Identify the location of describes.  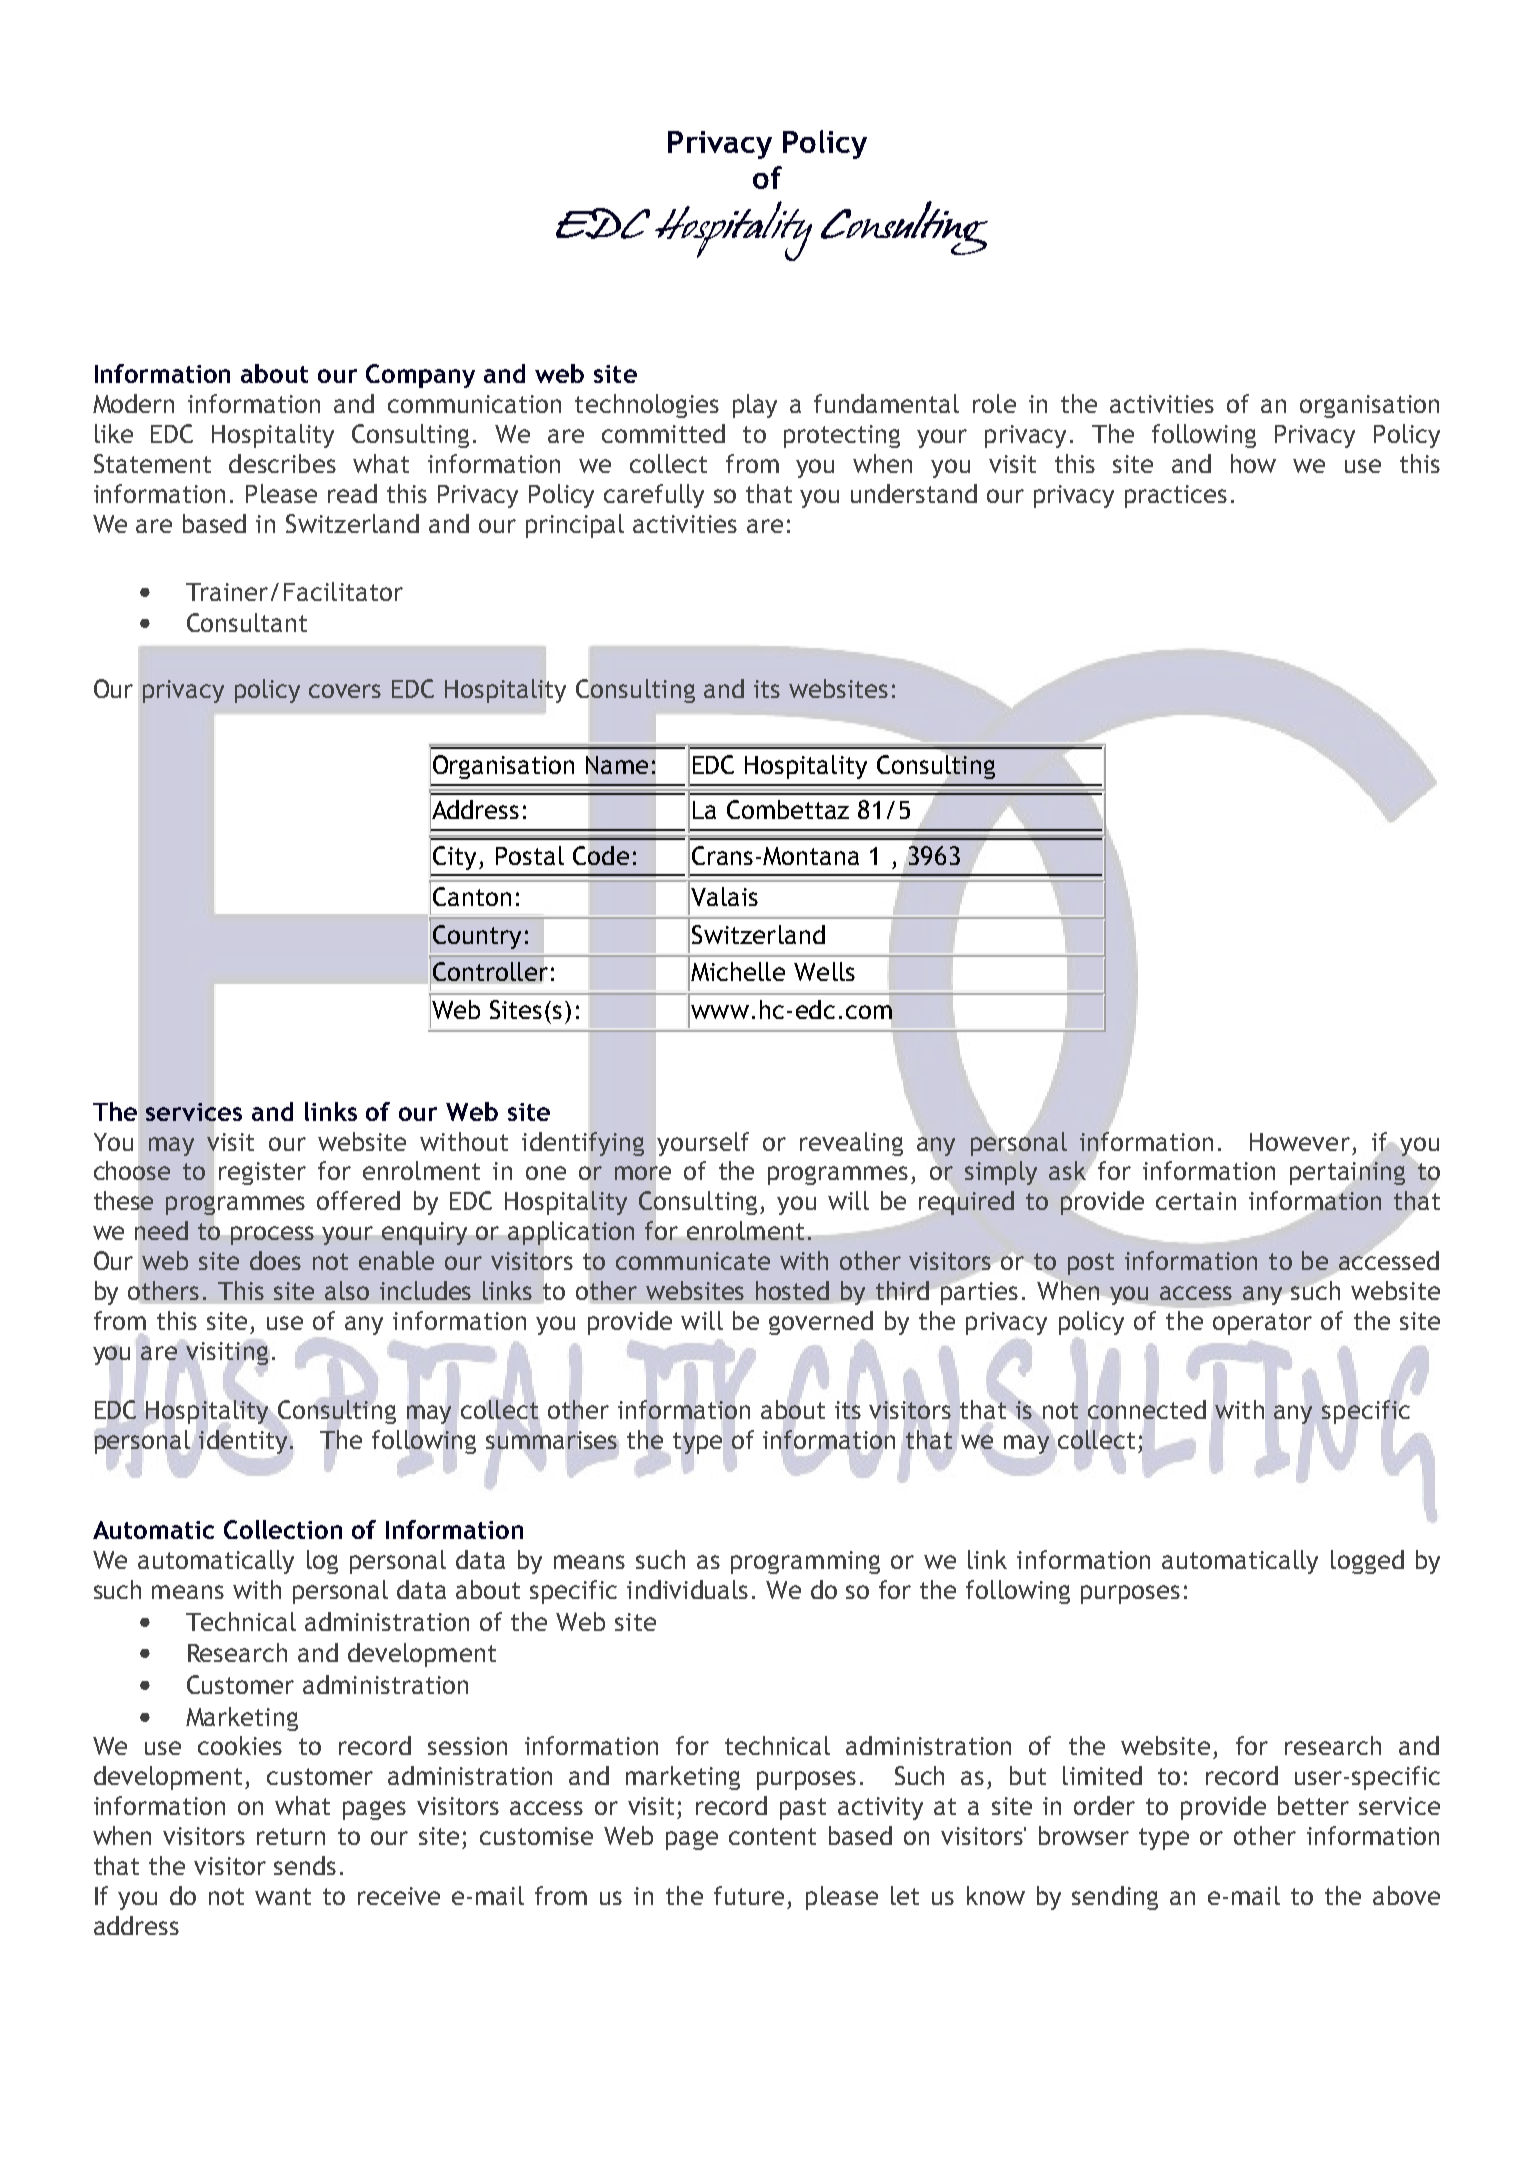
(282, 463).
